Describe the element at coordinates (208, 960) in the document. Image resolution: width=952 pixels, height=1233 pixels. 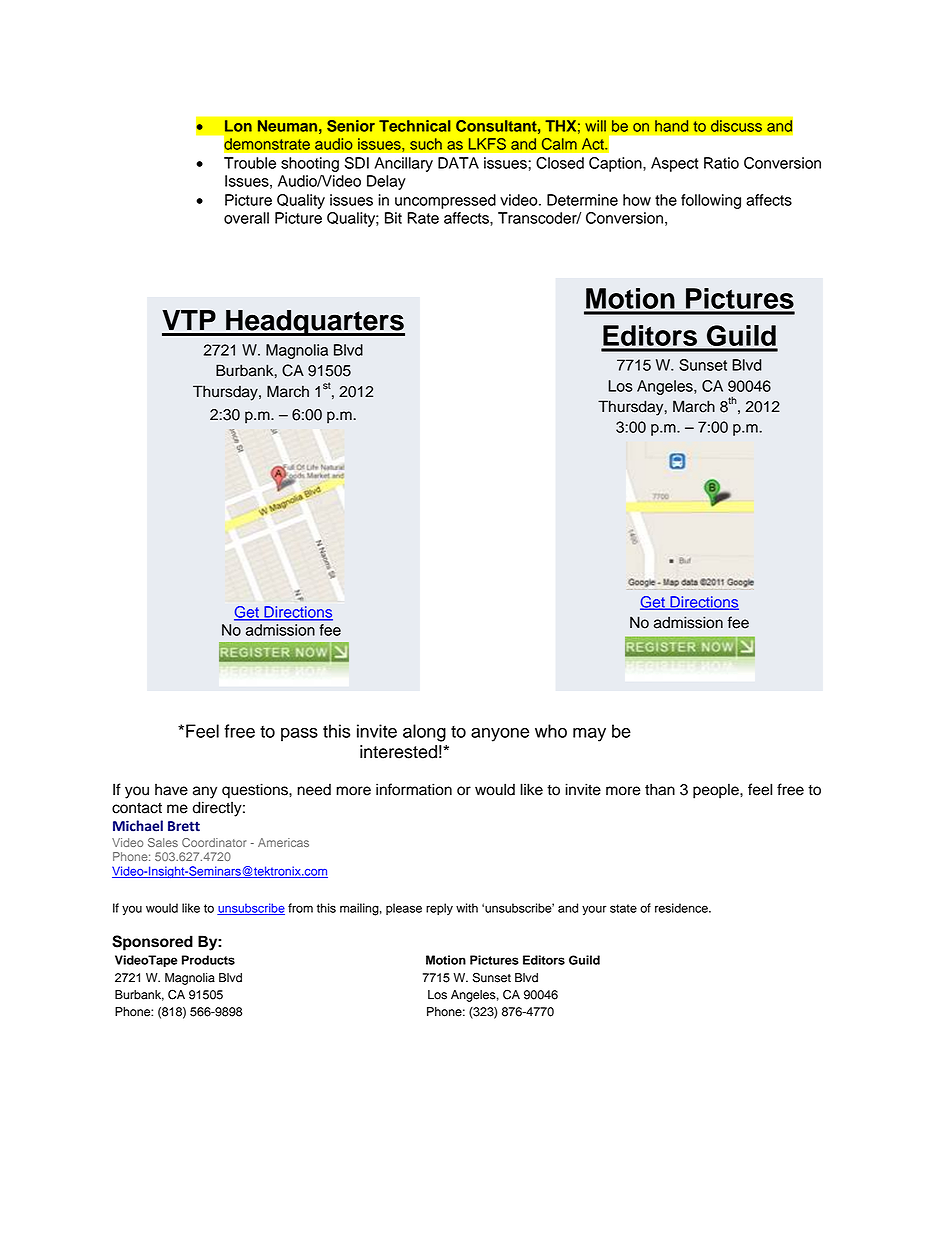
I see `Products` at that location.
